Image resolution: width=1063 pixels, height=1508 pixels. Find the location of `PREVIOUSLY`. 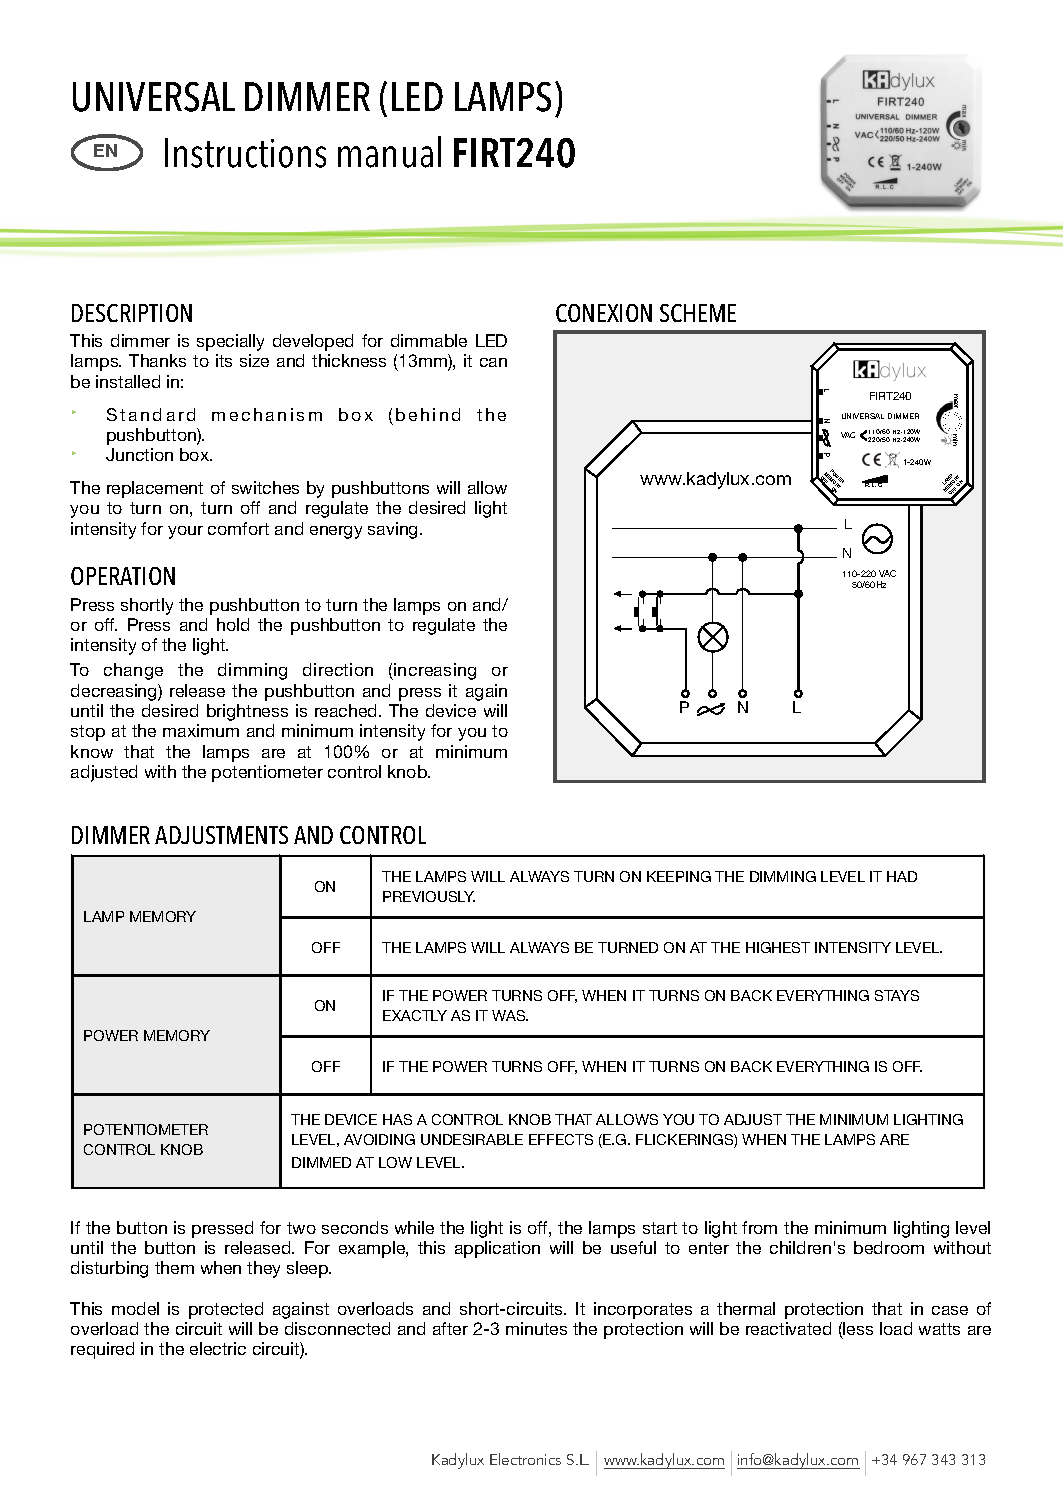

PREVIOUSLY is located at coordinates (429, 896).
